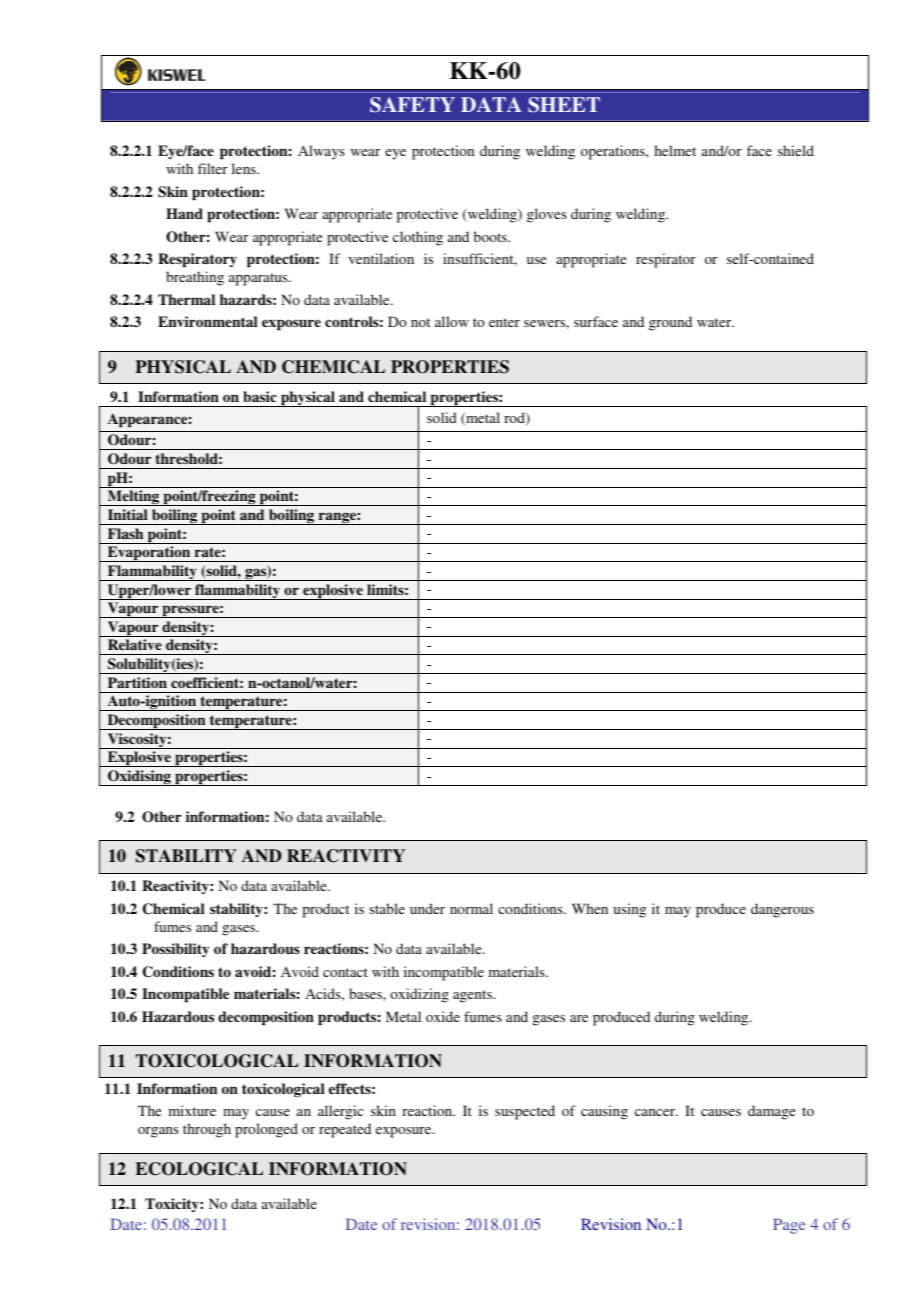  What do you see at coordinates (789, 1226) in the screenshot?
I see `Page` at bounding box center [789, 1226].
